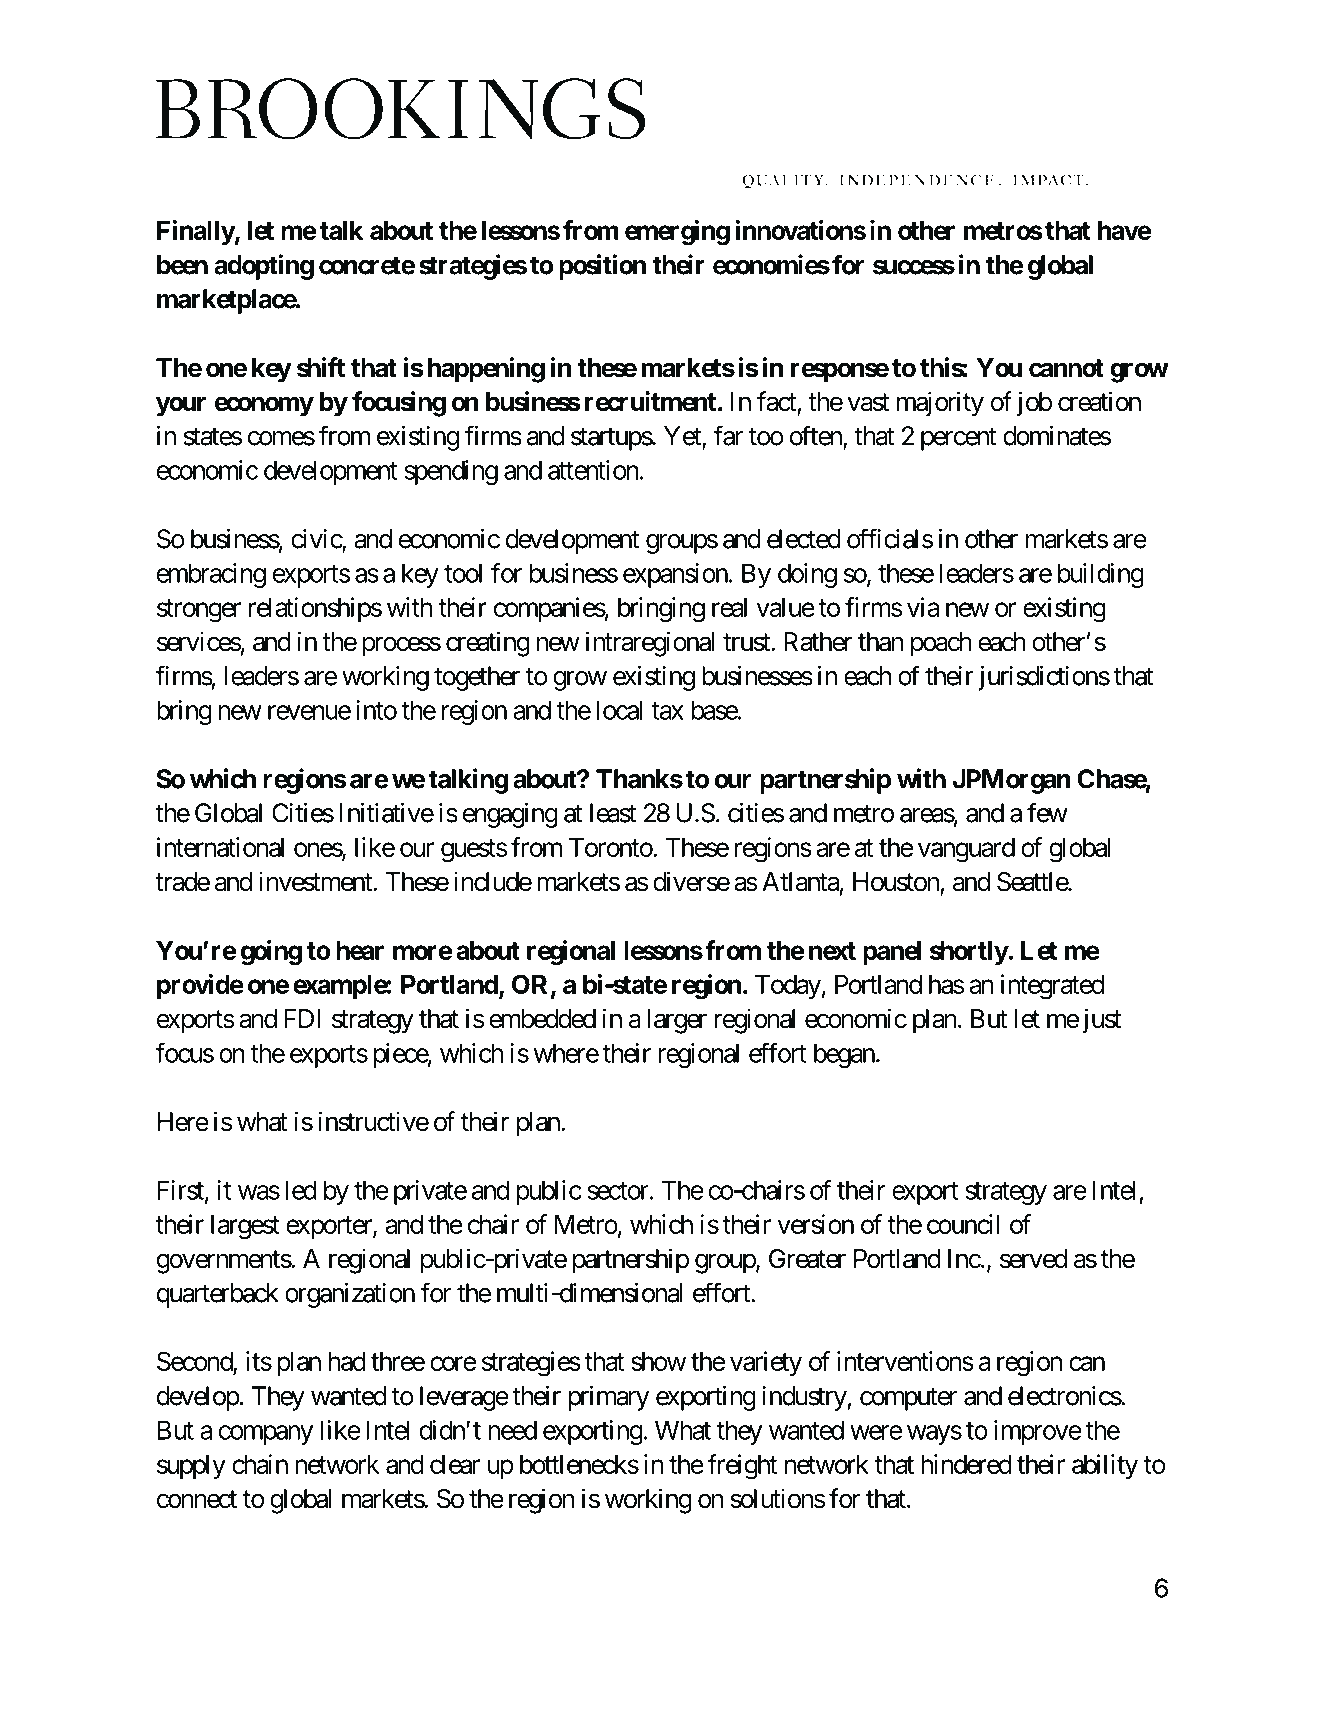  I want to click on cannot, so click(1066, 368).
